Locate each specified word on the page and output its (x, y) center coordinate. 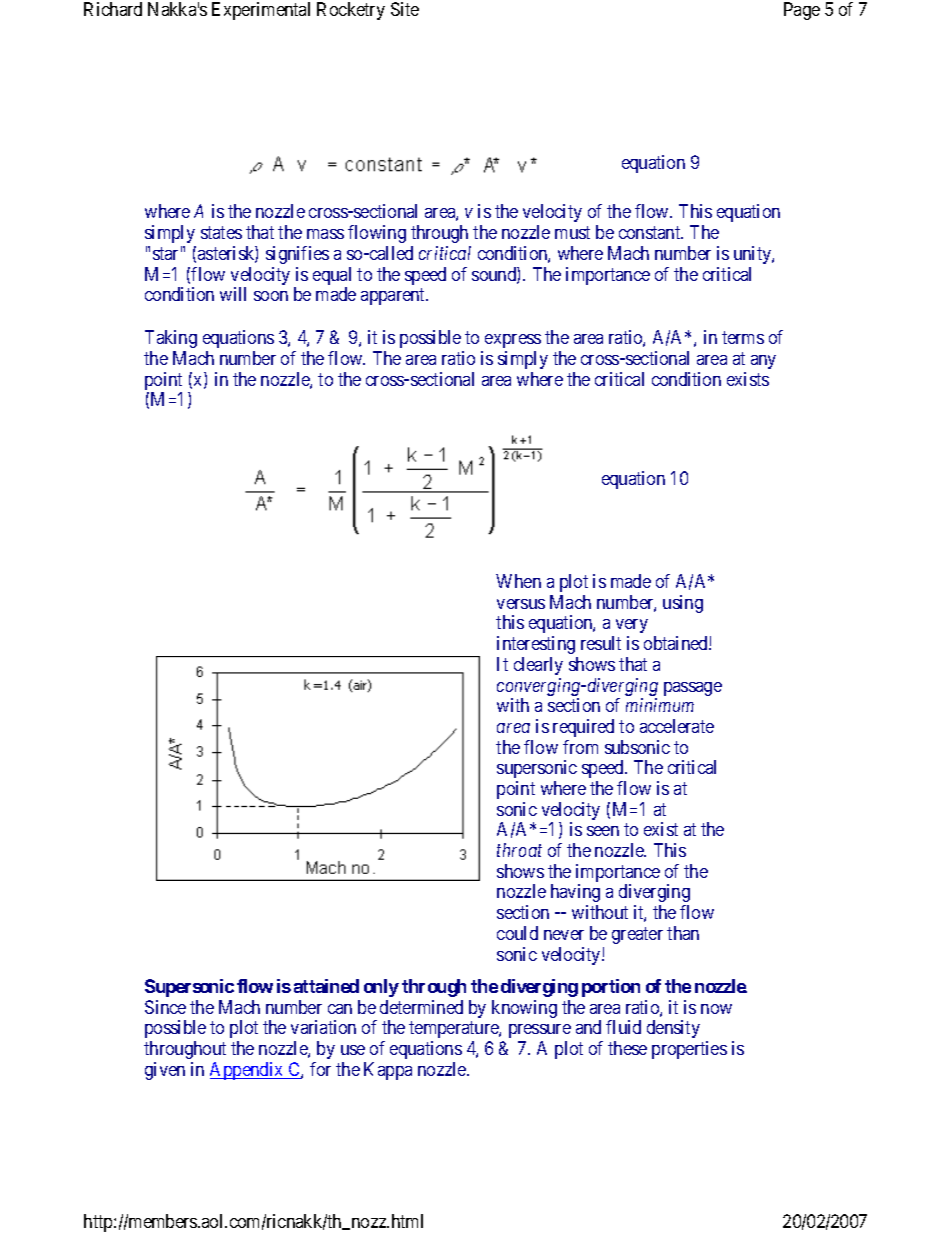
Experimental (261, 11)
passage (693, 689)
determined (421, 1007)
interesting (536, 645)
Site (405, 9)
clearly (538, 666)
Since (165, 1007)
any (763, 362)
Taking (171, 339)
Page (802, 11)
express (513, 341)
